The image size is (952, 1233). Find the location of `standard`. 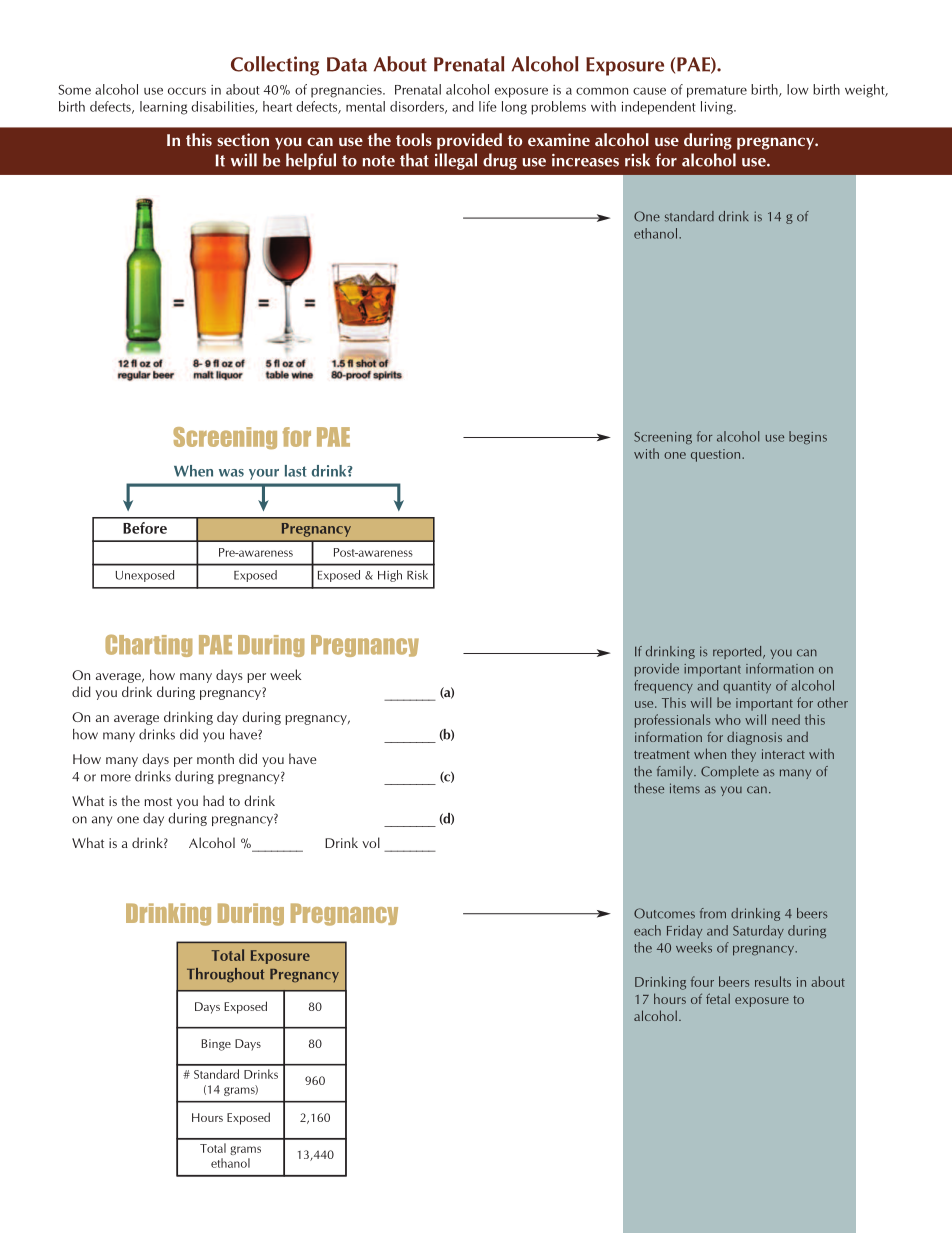

standard is located at coordinates (689, 216).
